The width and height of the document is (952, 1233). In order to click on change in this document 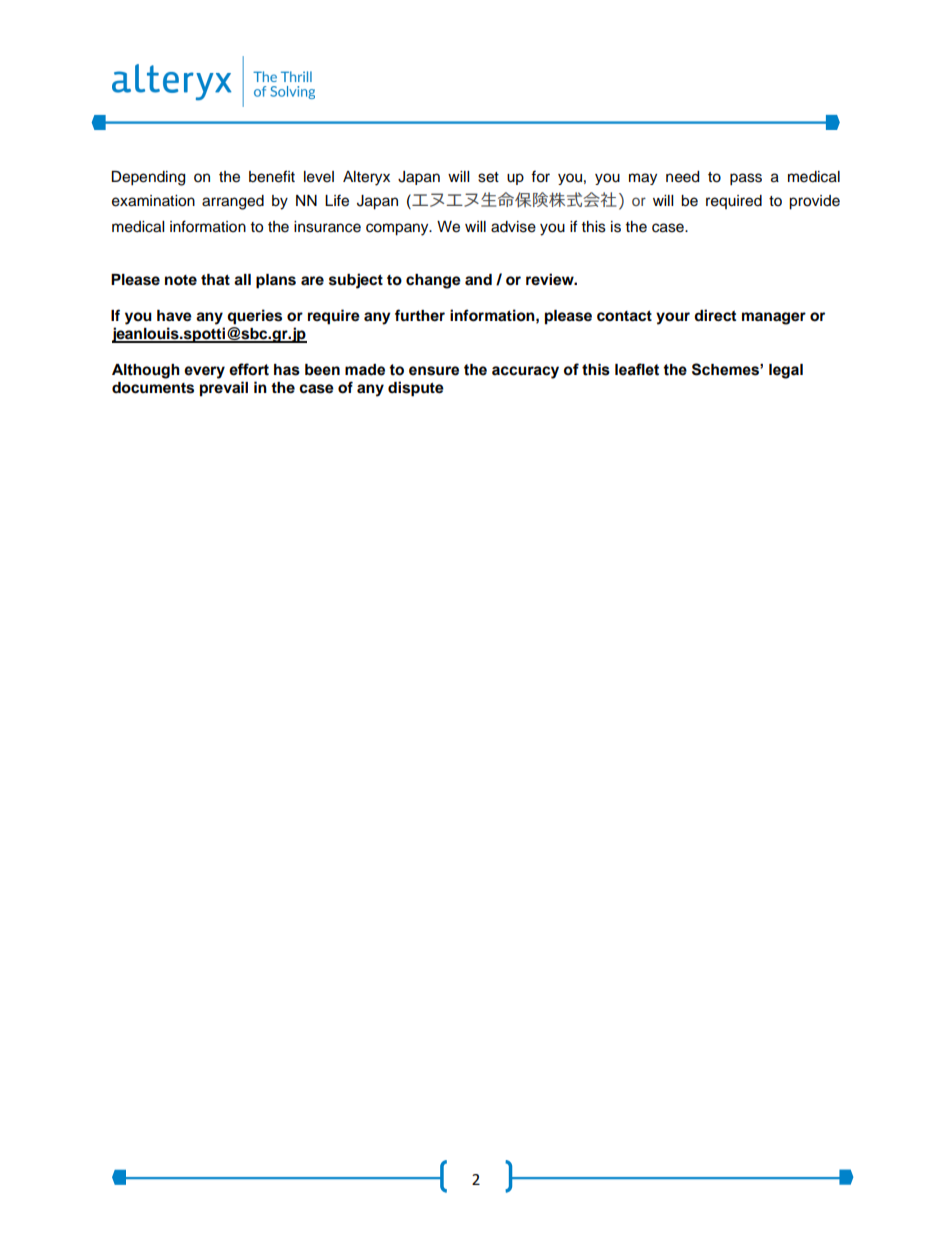, I will do `click(433, 281)`.
